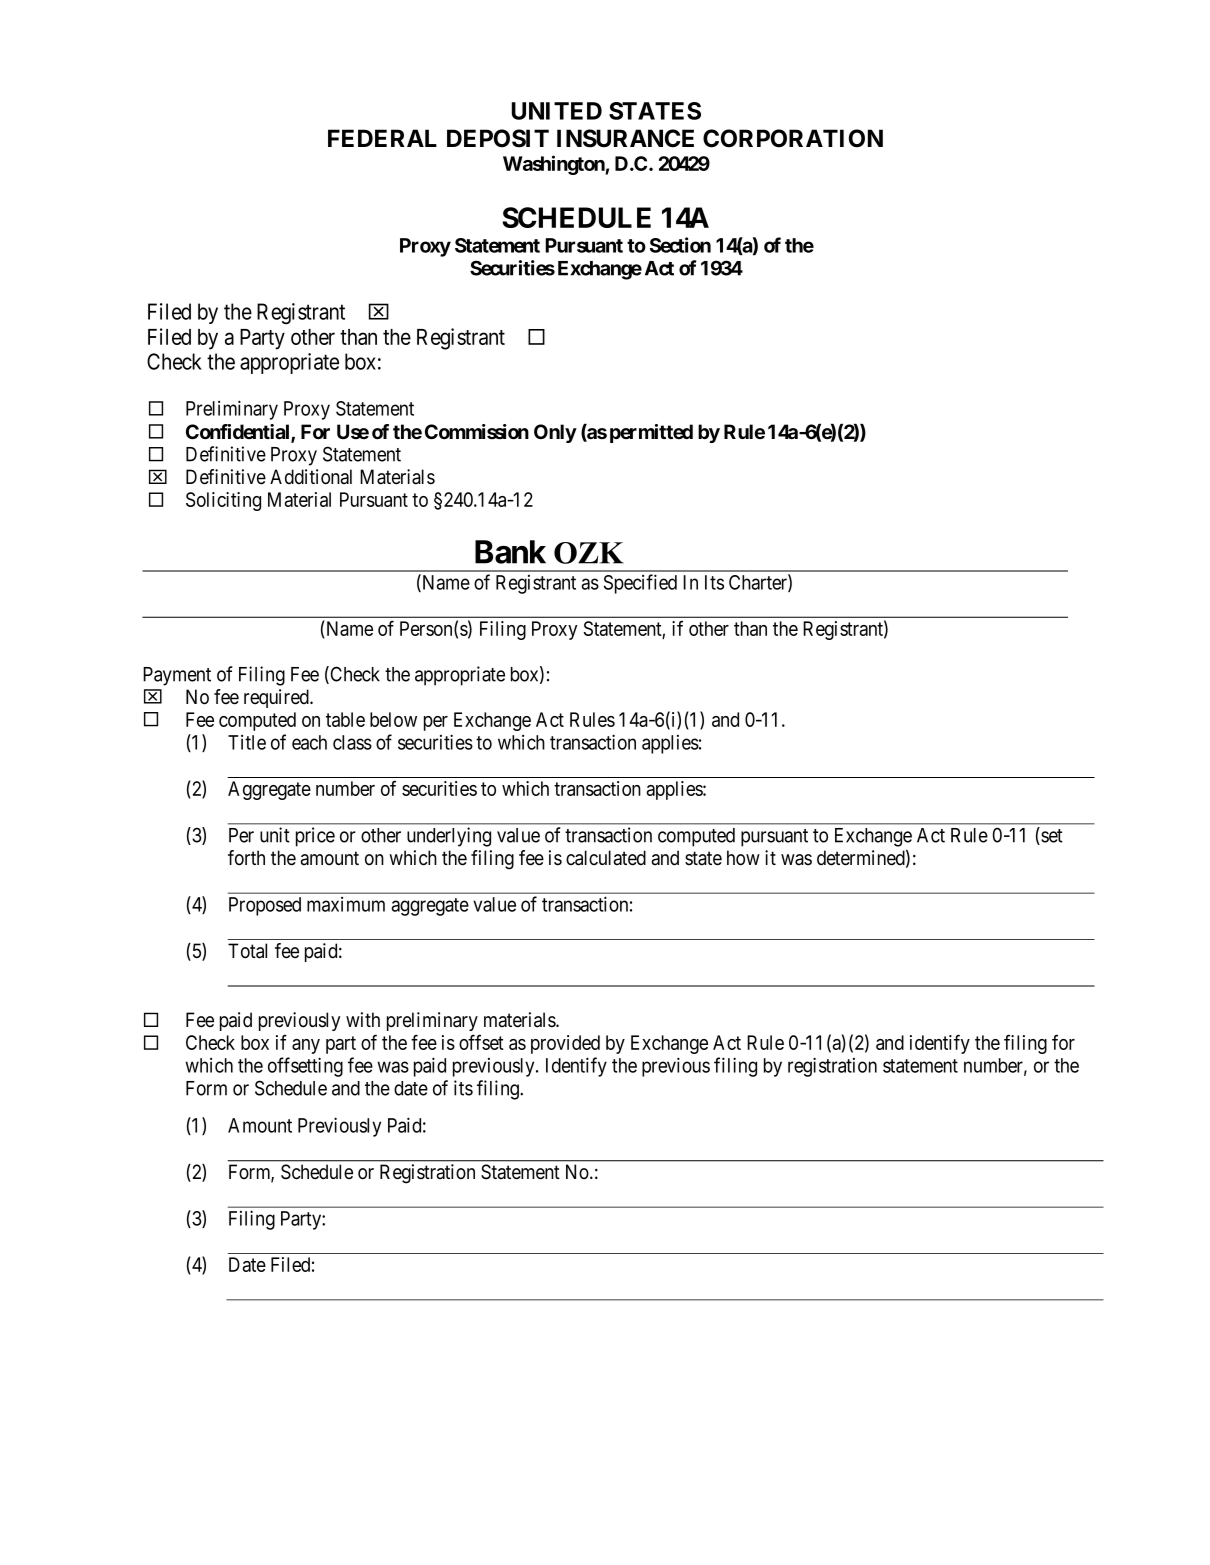 The image size is (1210, 1565). What do you see at coordinates (306, 1046) in the screenshot?
I see `any` at bounding box center [306, 1046].
